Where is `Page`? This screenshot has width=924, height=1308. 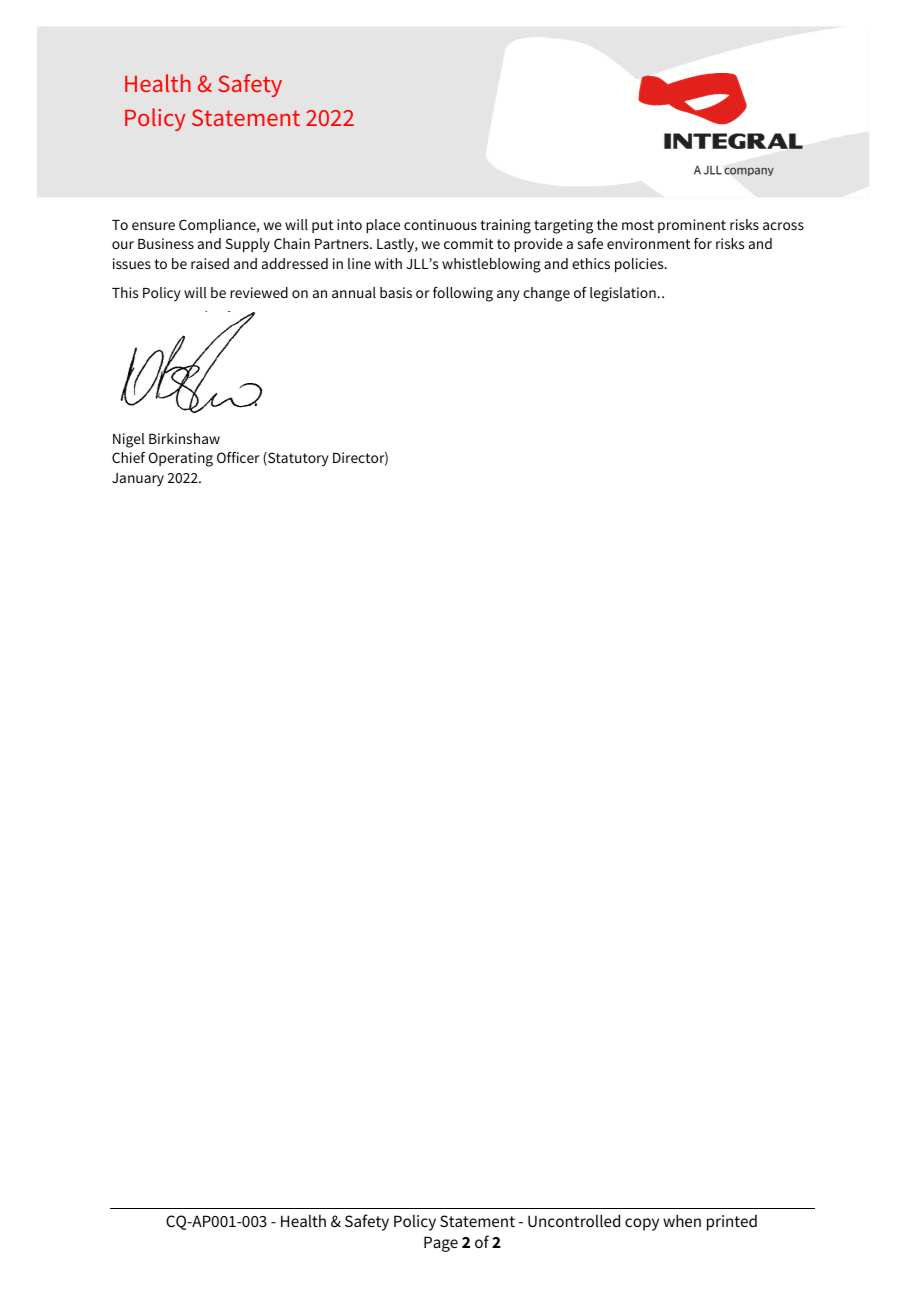
Page is located at coordinates (441, 1244).
